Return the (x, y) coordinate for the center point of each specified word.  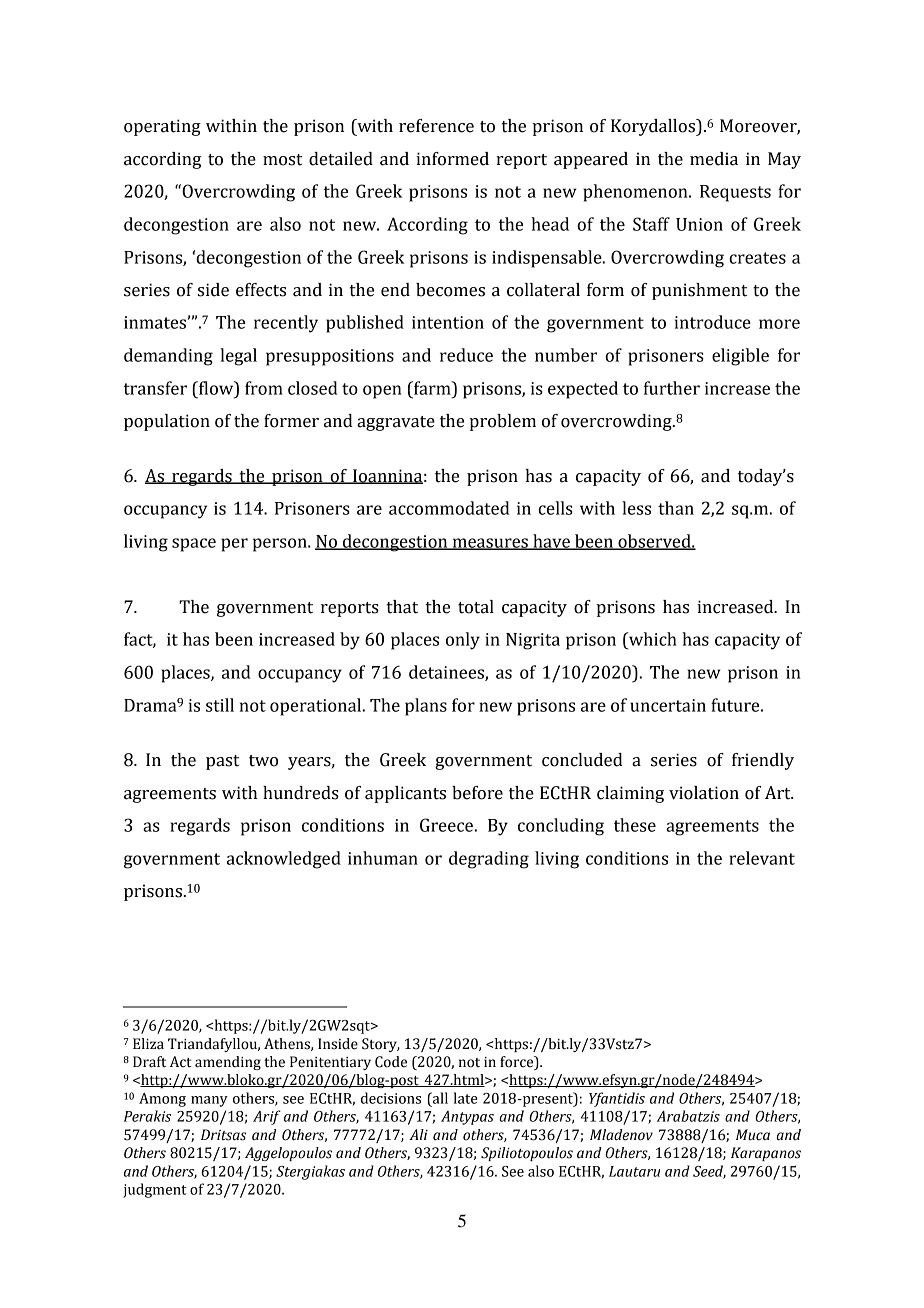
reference (436, 126)
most (282, 160)
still (220, 705)
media (714, 159)
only (463, 641)
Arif (267, 1117)
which (652, 639)
